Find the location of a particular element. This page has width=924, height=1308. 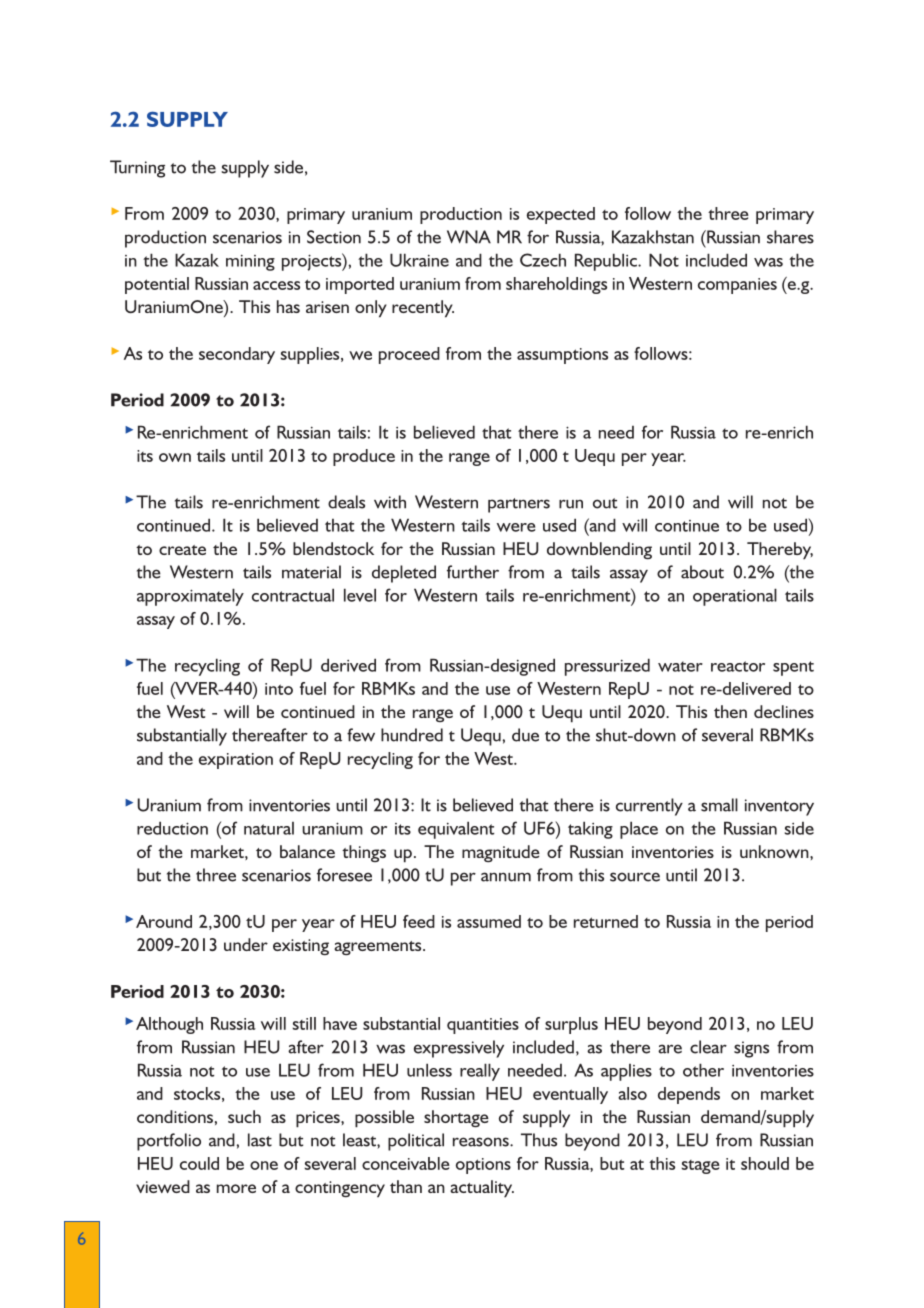

Turning is located at coordinates (137, 169).
